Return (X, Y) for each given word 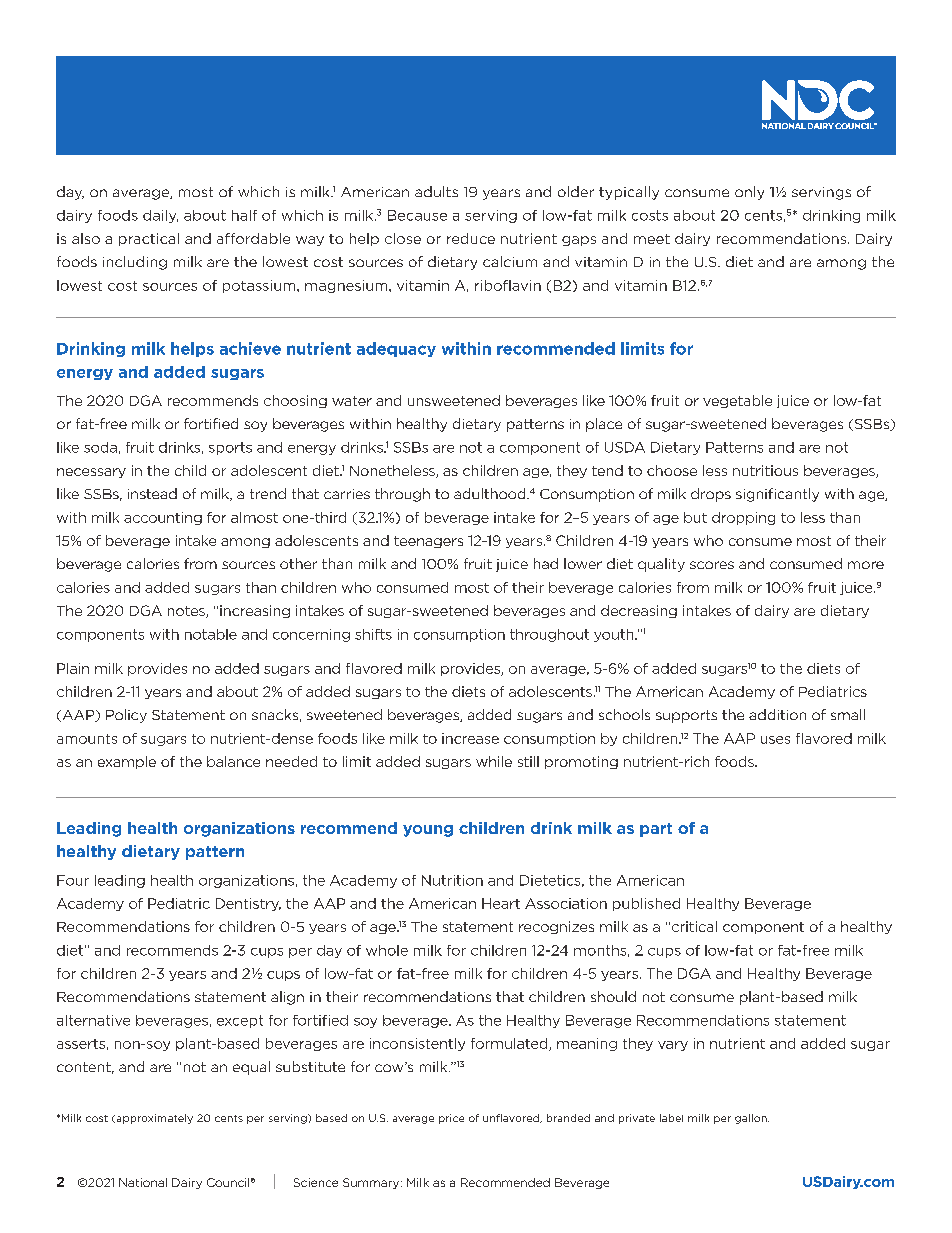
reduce (471, 238)
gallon (752, 1119)
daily (160, 216)
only (749, 193)
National (143, 1182)
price (451, 1119)
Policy (126, 716)
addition (777, 714)
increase (470, 738)
